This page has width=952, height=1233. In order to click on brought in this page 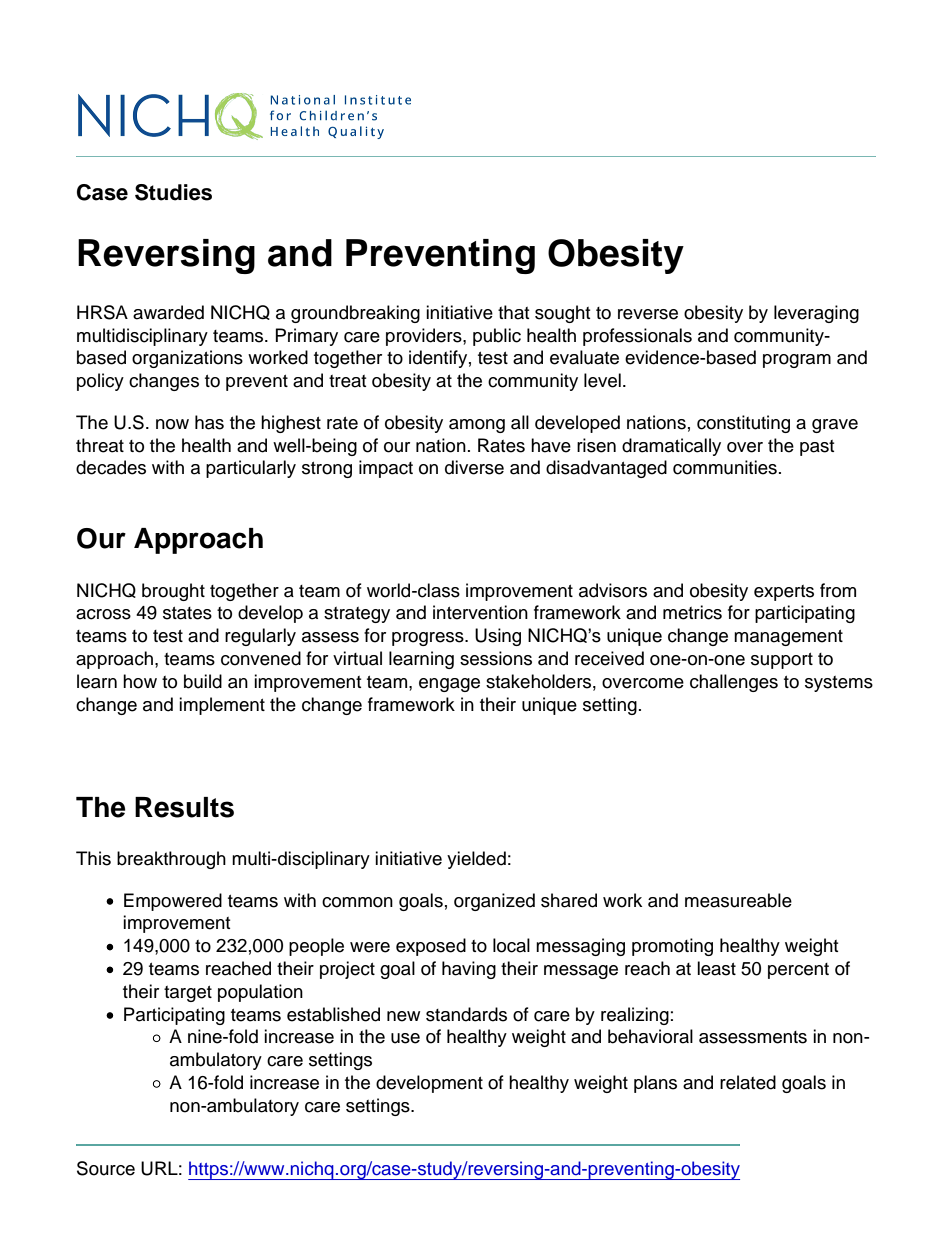, I will do `click(173, 592)`.
